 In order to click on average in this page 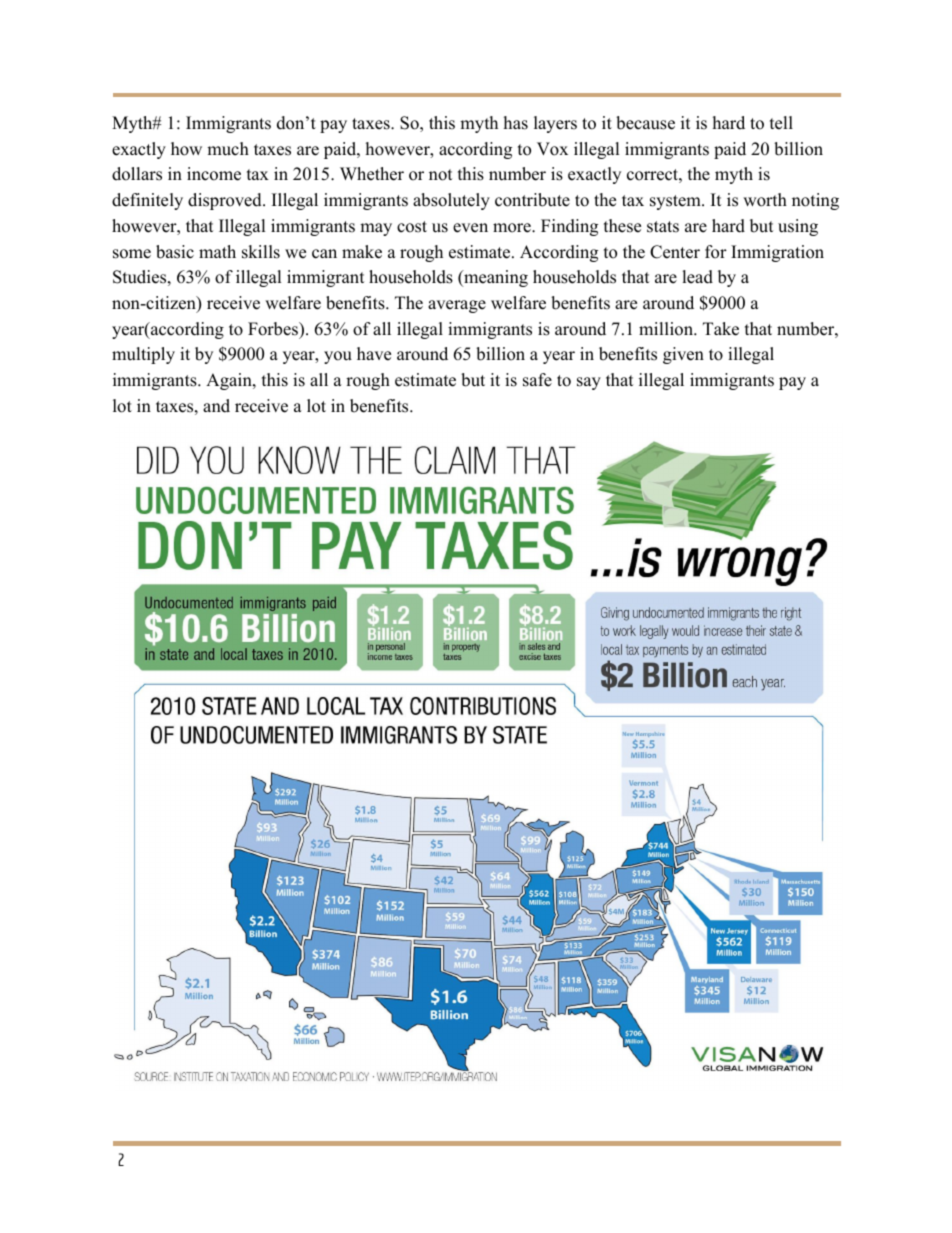, I will do `click(457, 306)`.
